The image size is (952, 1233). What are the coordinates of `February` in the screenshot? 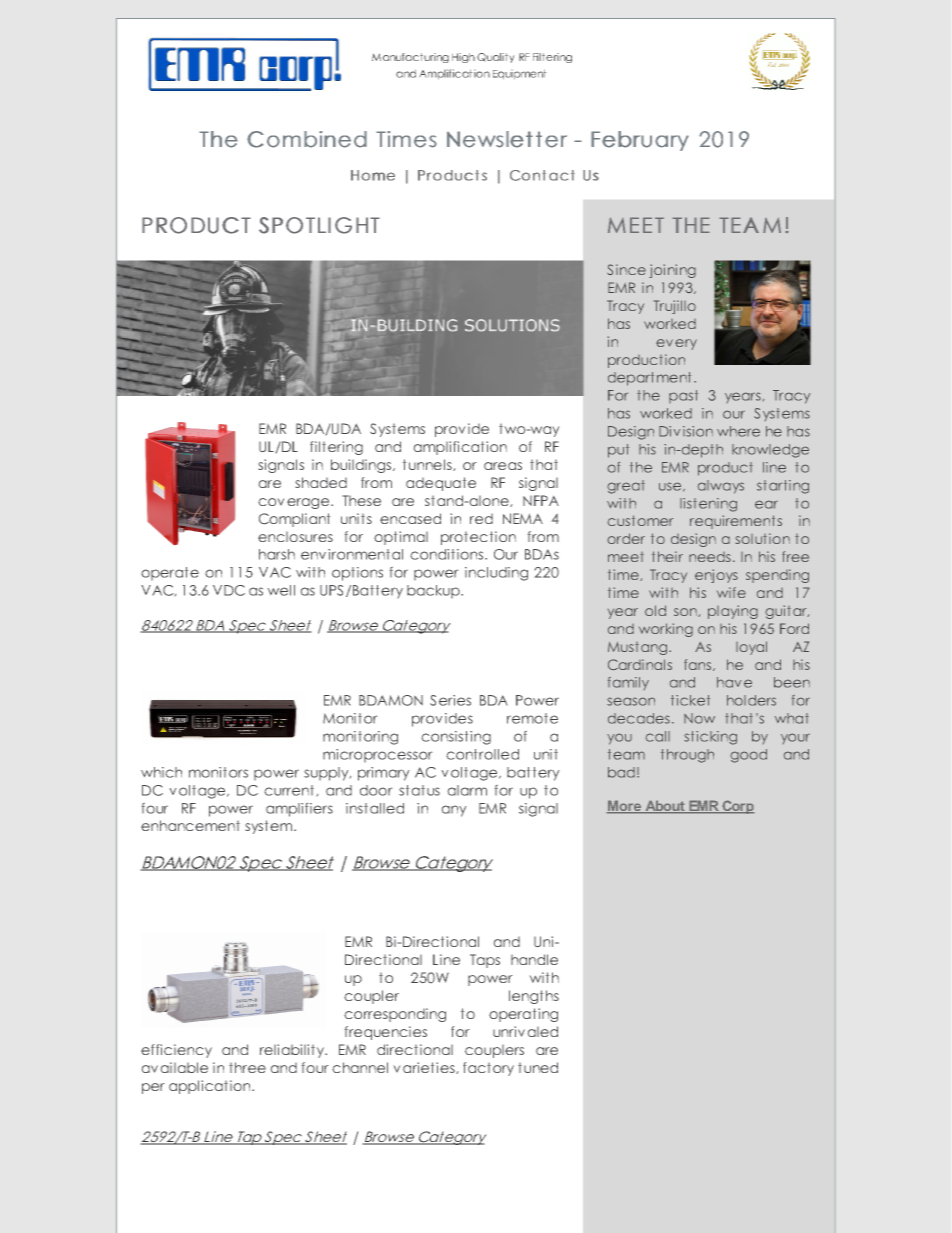 It's located at (640, 141).
